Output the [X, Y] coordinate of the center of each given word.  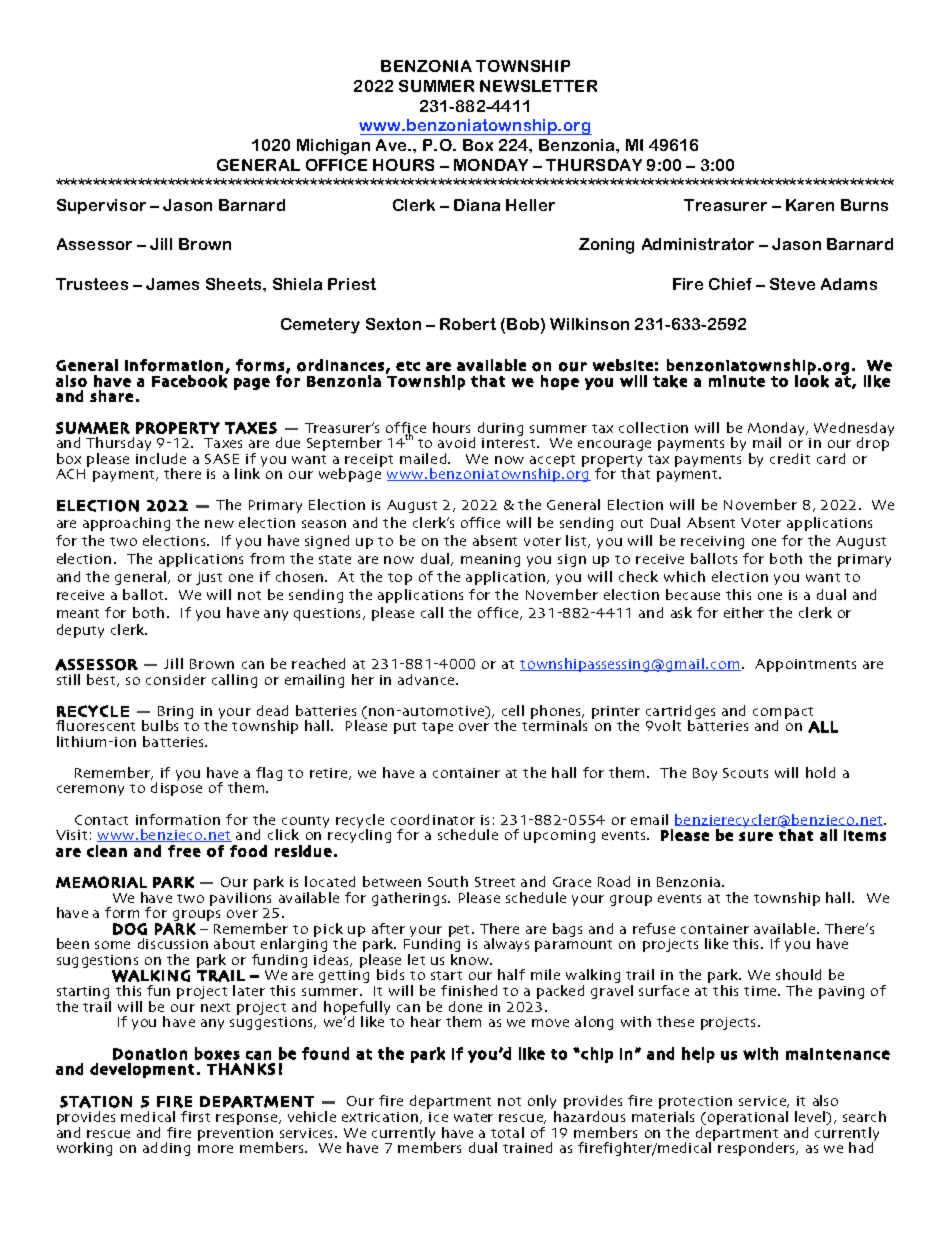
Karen [810, 205]
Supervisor [101, 206]
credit [790, 458]
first [195, 1116]
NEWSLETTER [538, 86]
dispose [176, 789]
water [473, 1117]
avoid [456, 442]
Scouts [745, 773]
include [161, 458]
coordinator [433, 819]
